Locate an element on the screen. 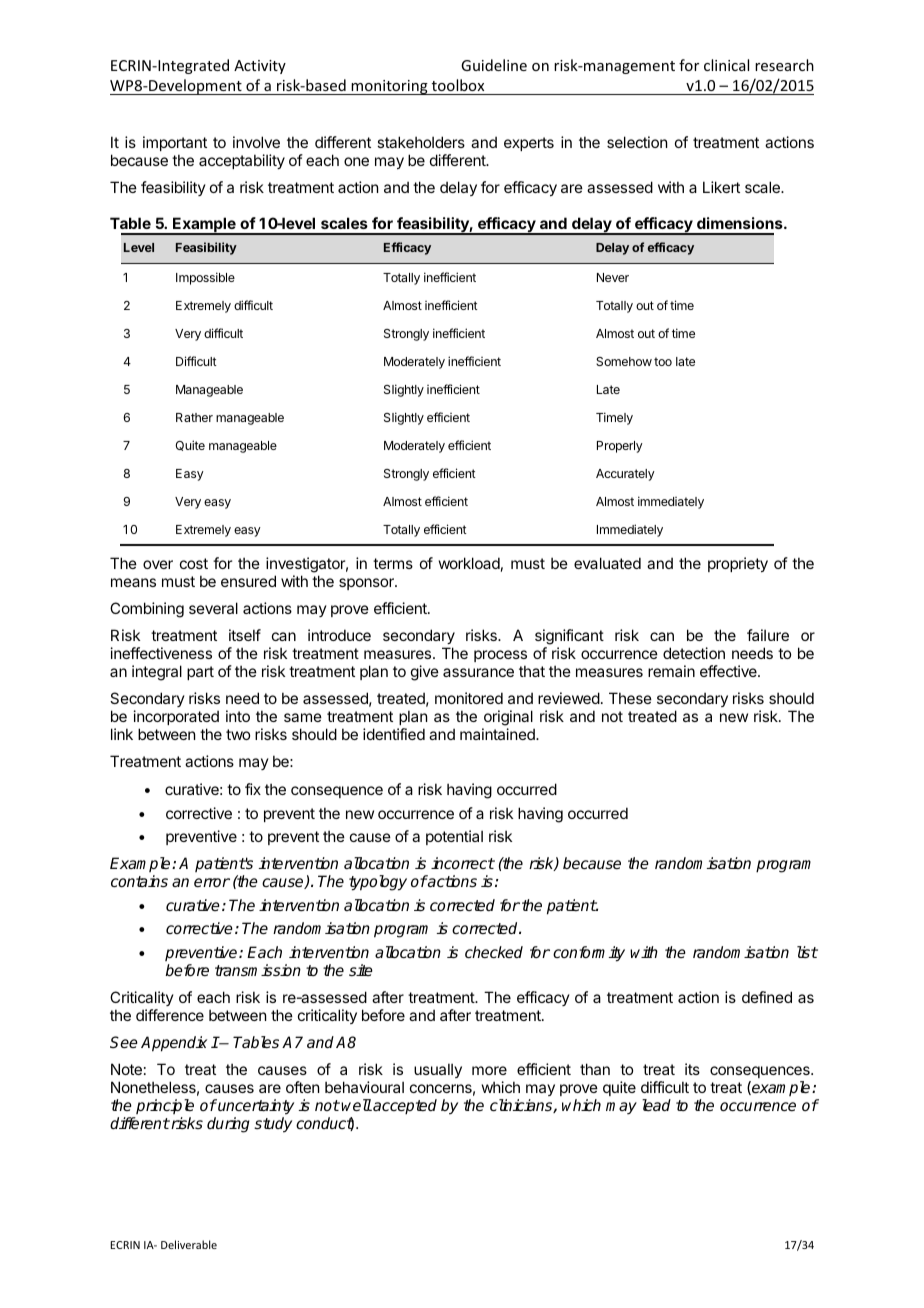  maintained is located at coordinates (498, 734).
